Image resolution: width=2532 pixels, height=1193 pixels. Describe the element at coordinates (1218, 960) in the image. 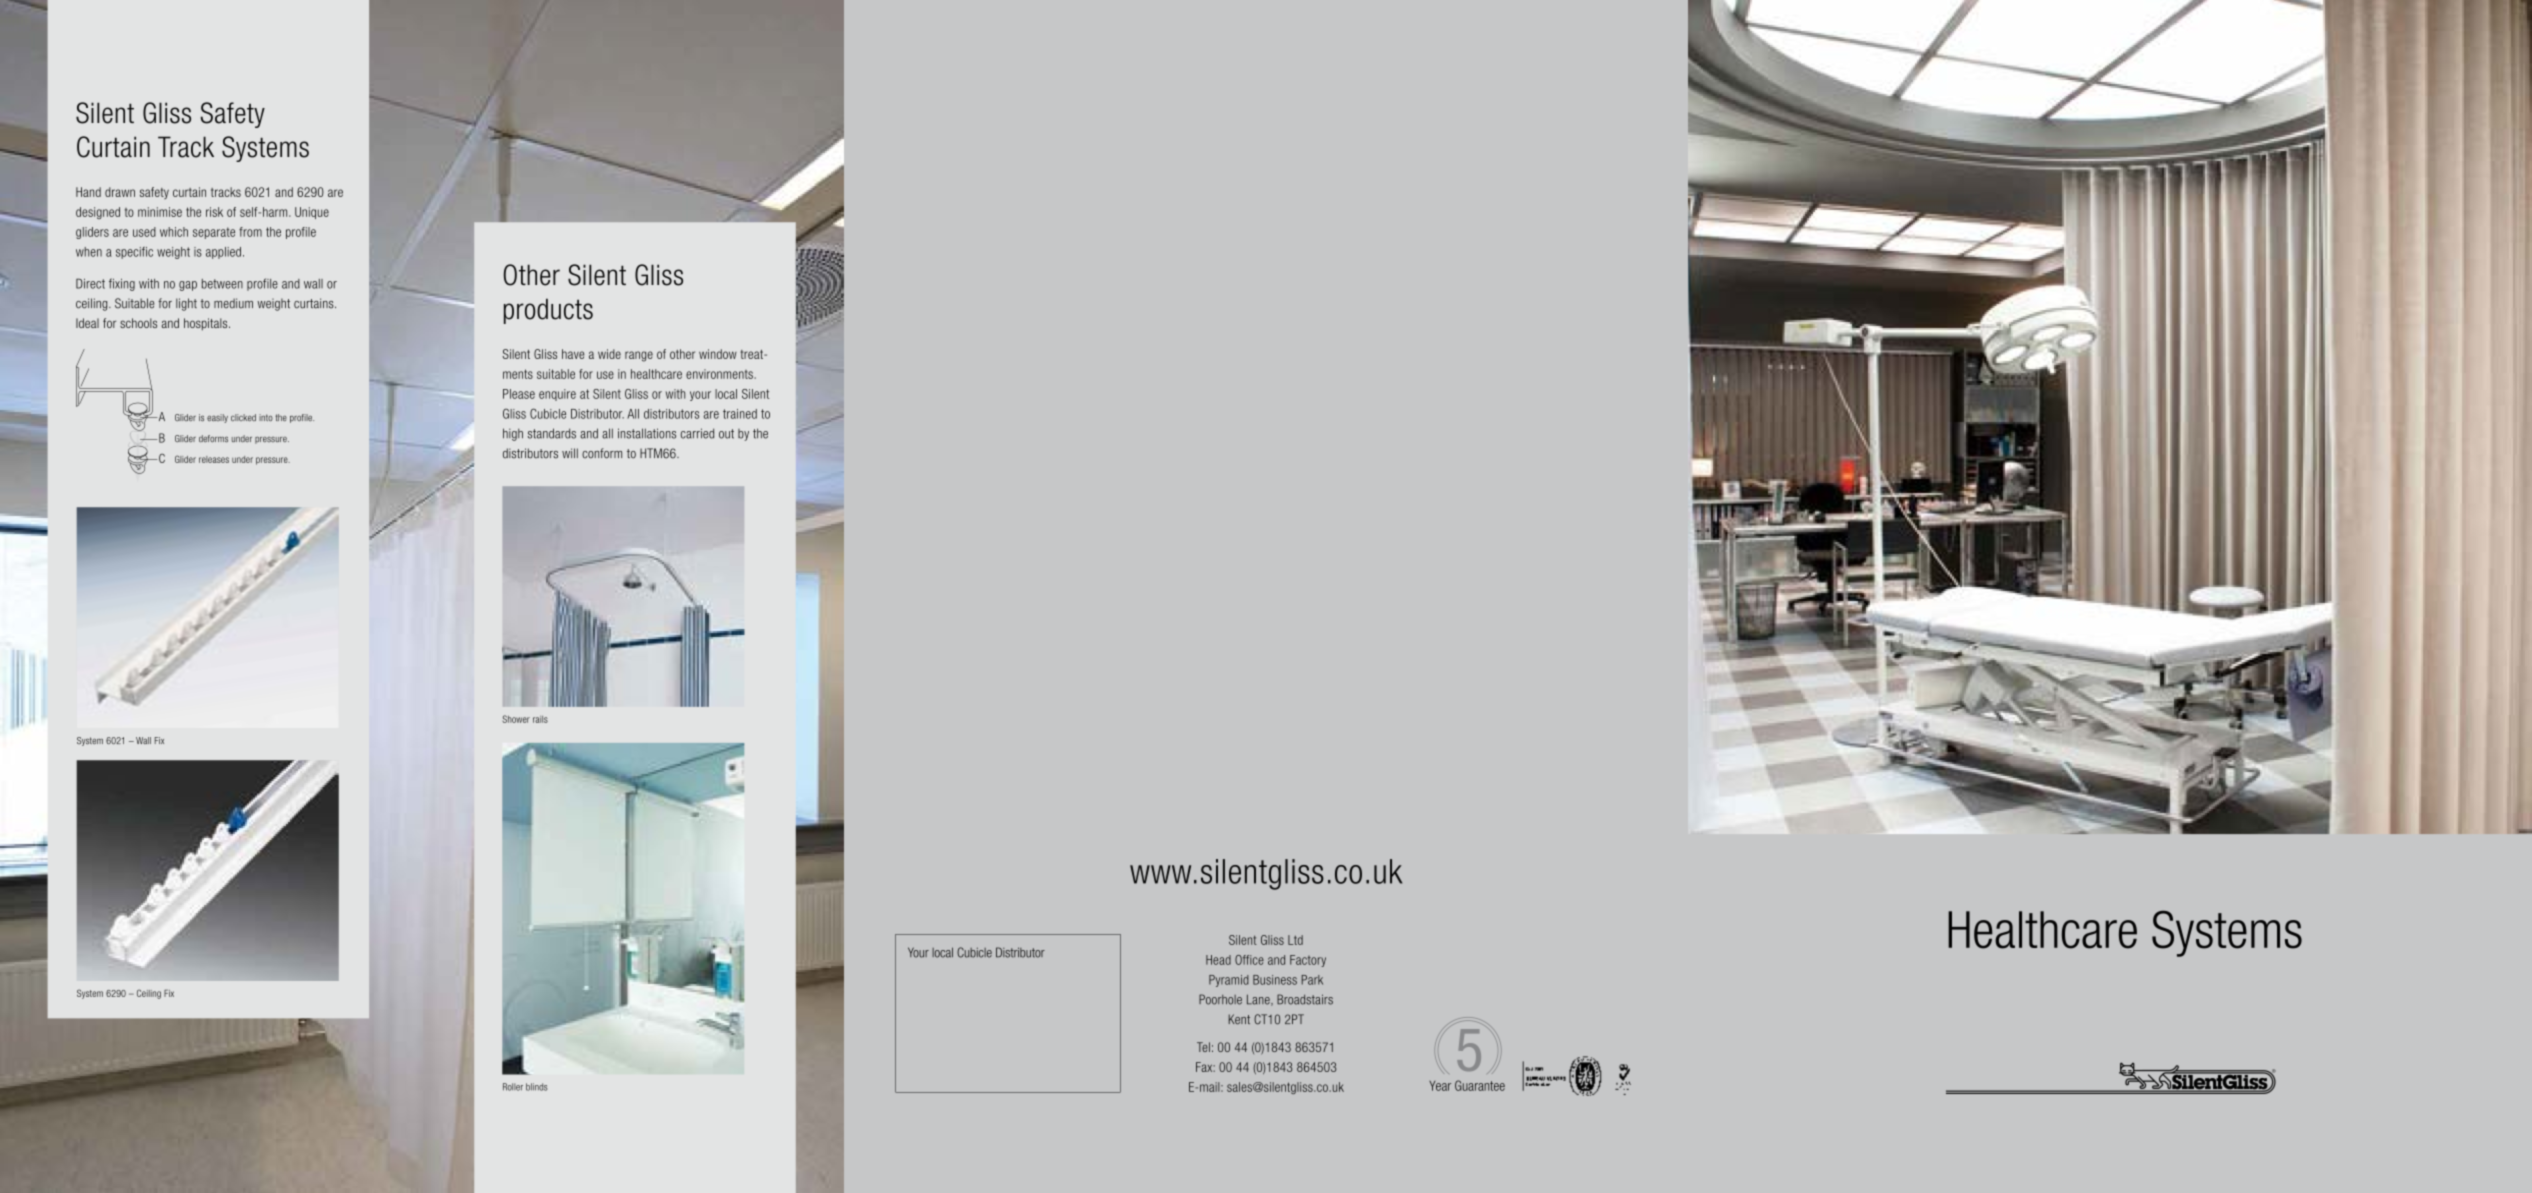

I see `Head` at that location.
